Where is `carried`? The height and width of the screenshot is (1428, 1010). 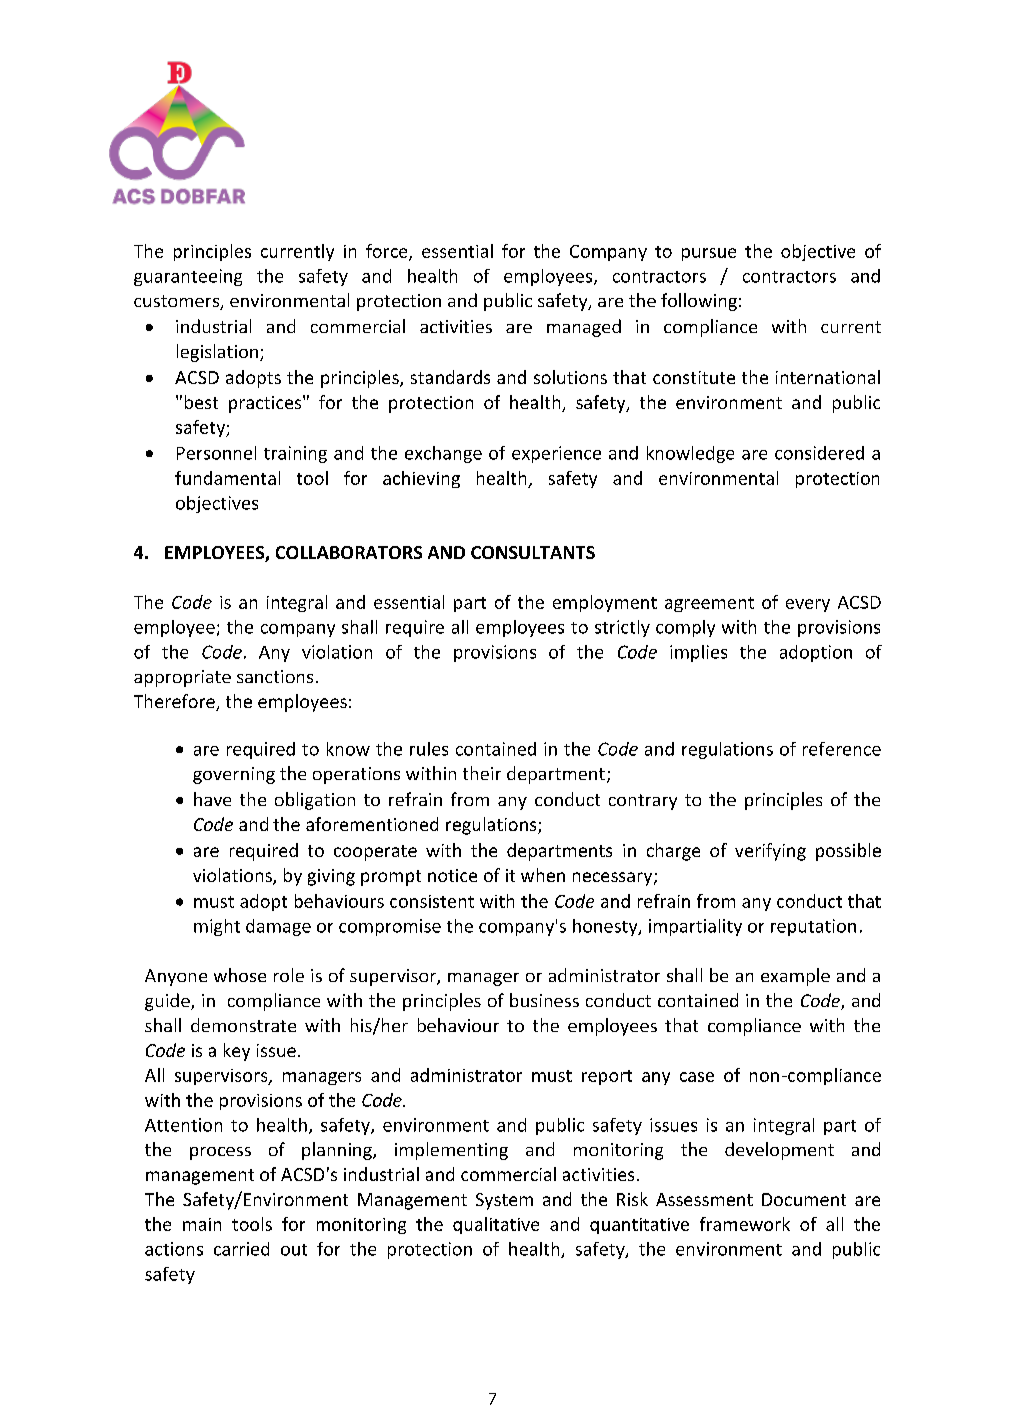 carried is located at coordinates (241, 1249).
